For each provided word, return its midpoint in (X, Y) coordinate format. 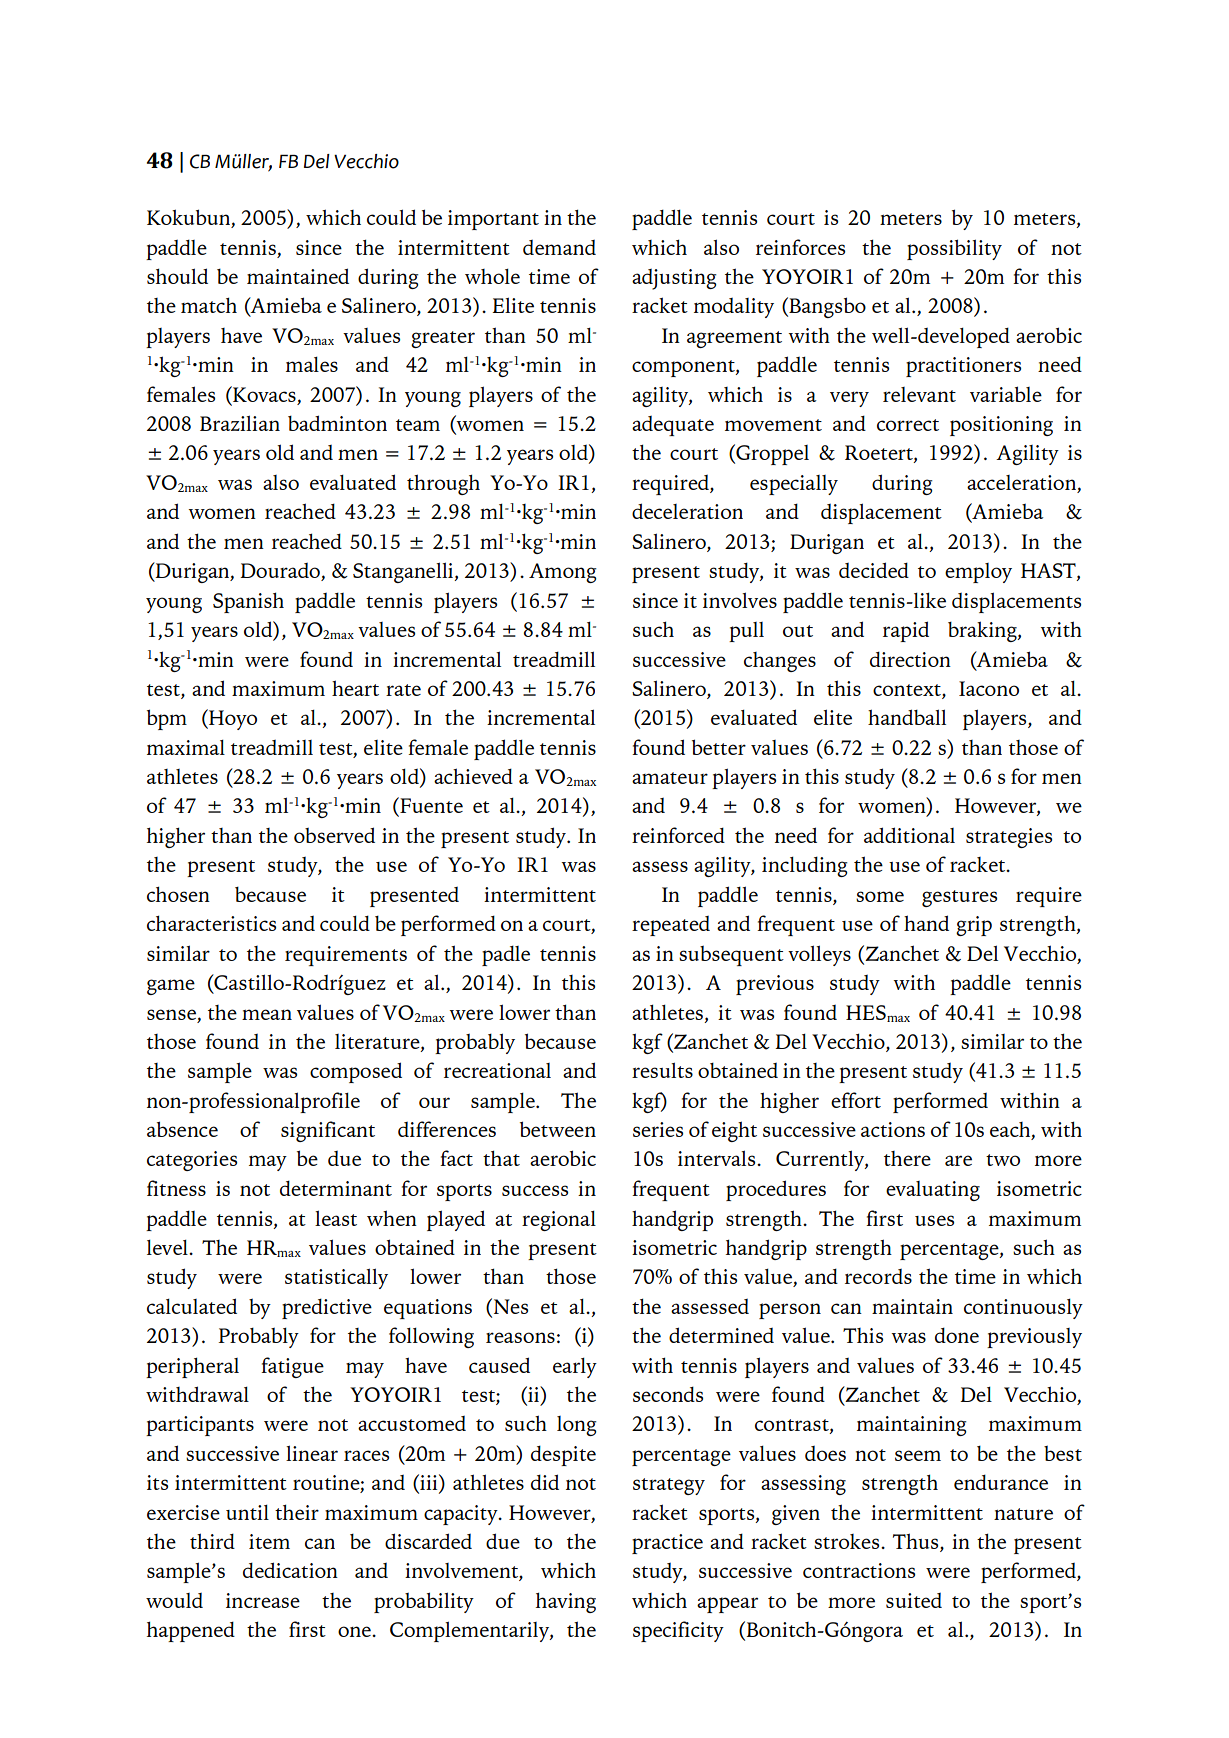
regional (559, 1221)
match (209, 305)
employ (978, 573)
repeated (671, 926)
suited (914, 1600)
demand (559, 247)
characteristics (211, 923)
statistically (336, 1278)
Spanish (248, 602)
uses (934, 1220)
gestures (959, 898)
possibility (954, 249)
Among (563, 573)
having (566, 1602)
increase (263, 1600)
